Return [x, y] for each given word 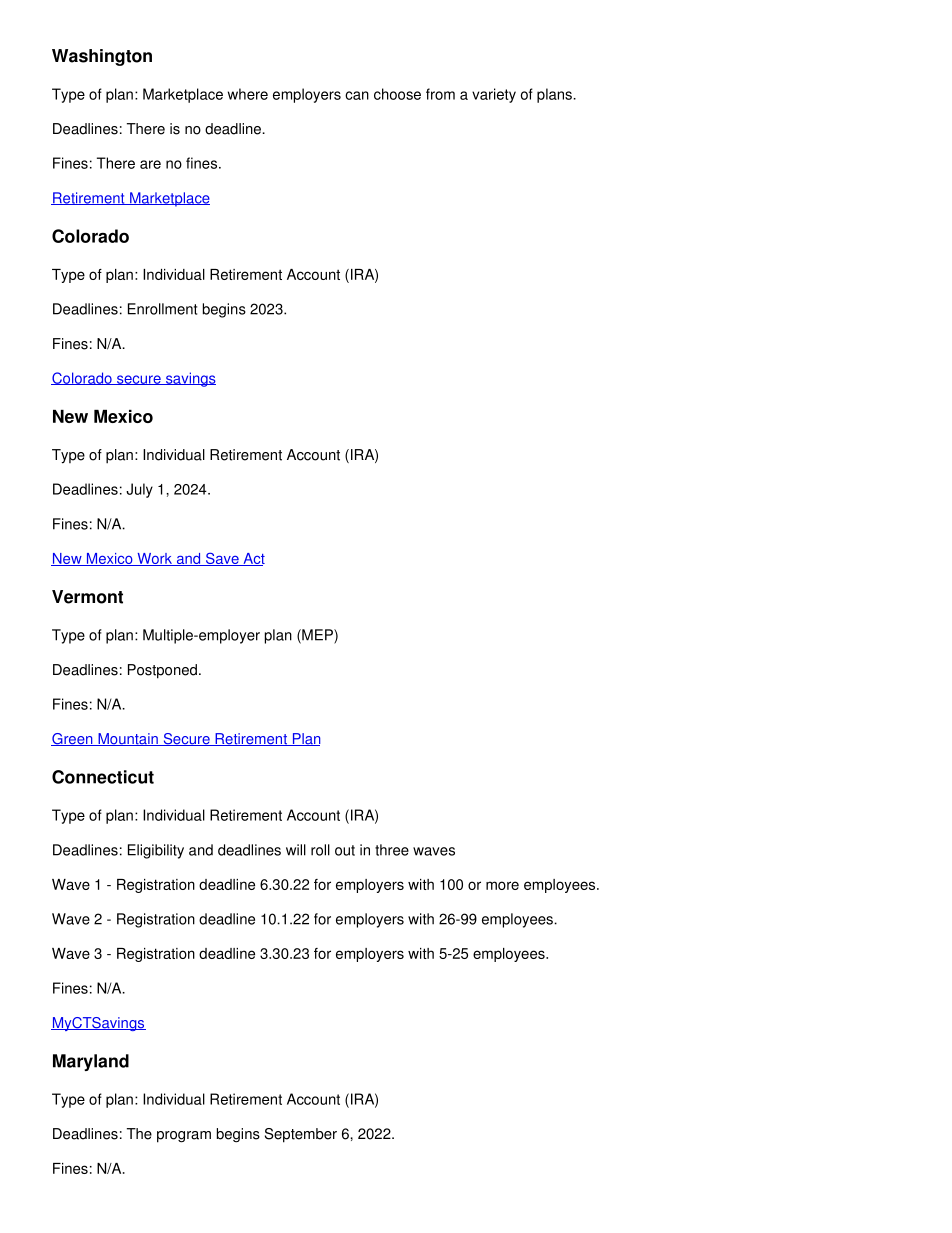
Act [253, 559]
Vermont [87, 597]
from [440, 94]
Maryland [91, 1062]
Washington [102, 57]
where [248, 94]
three [392, 850]
